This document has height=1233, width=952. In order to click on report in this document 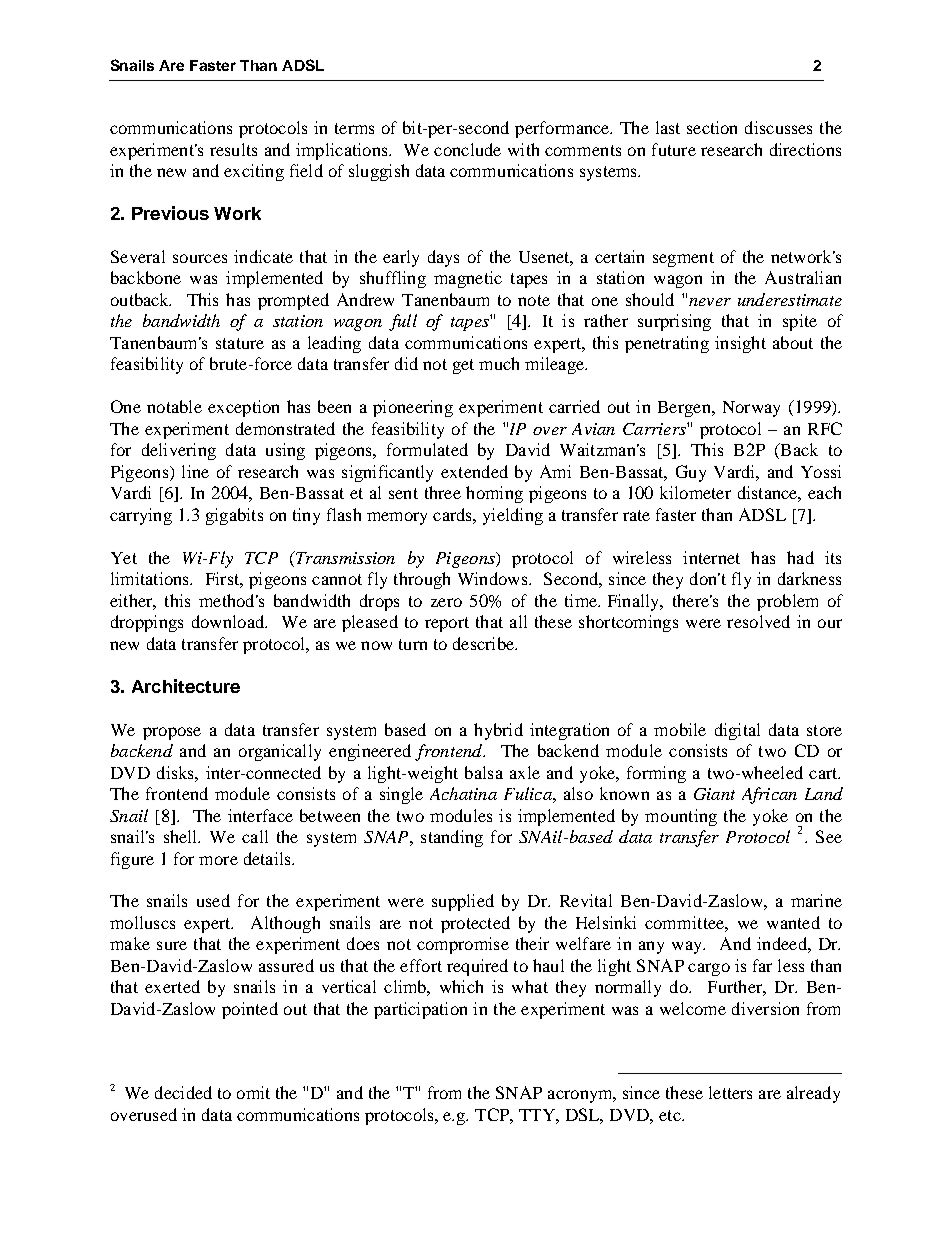, I will do `click(447, 624)`.
